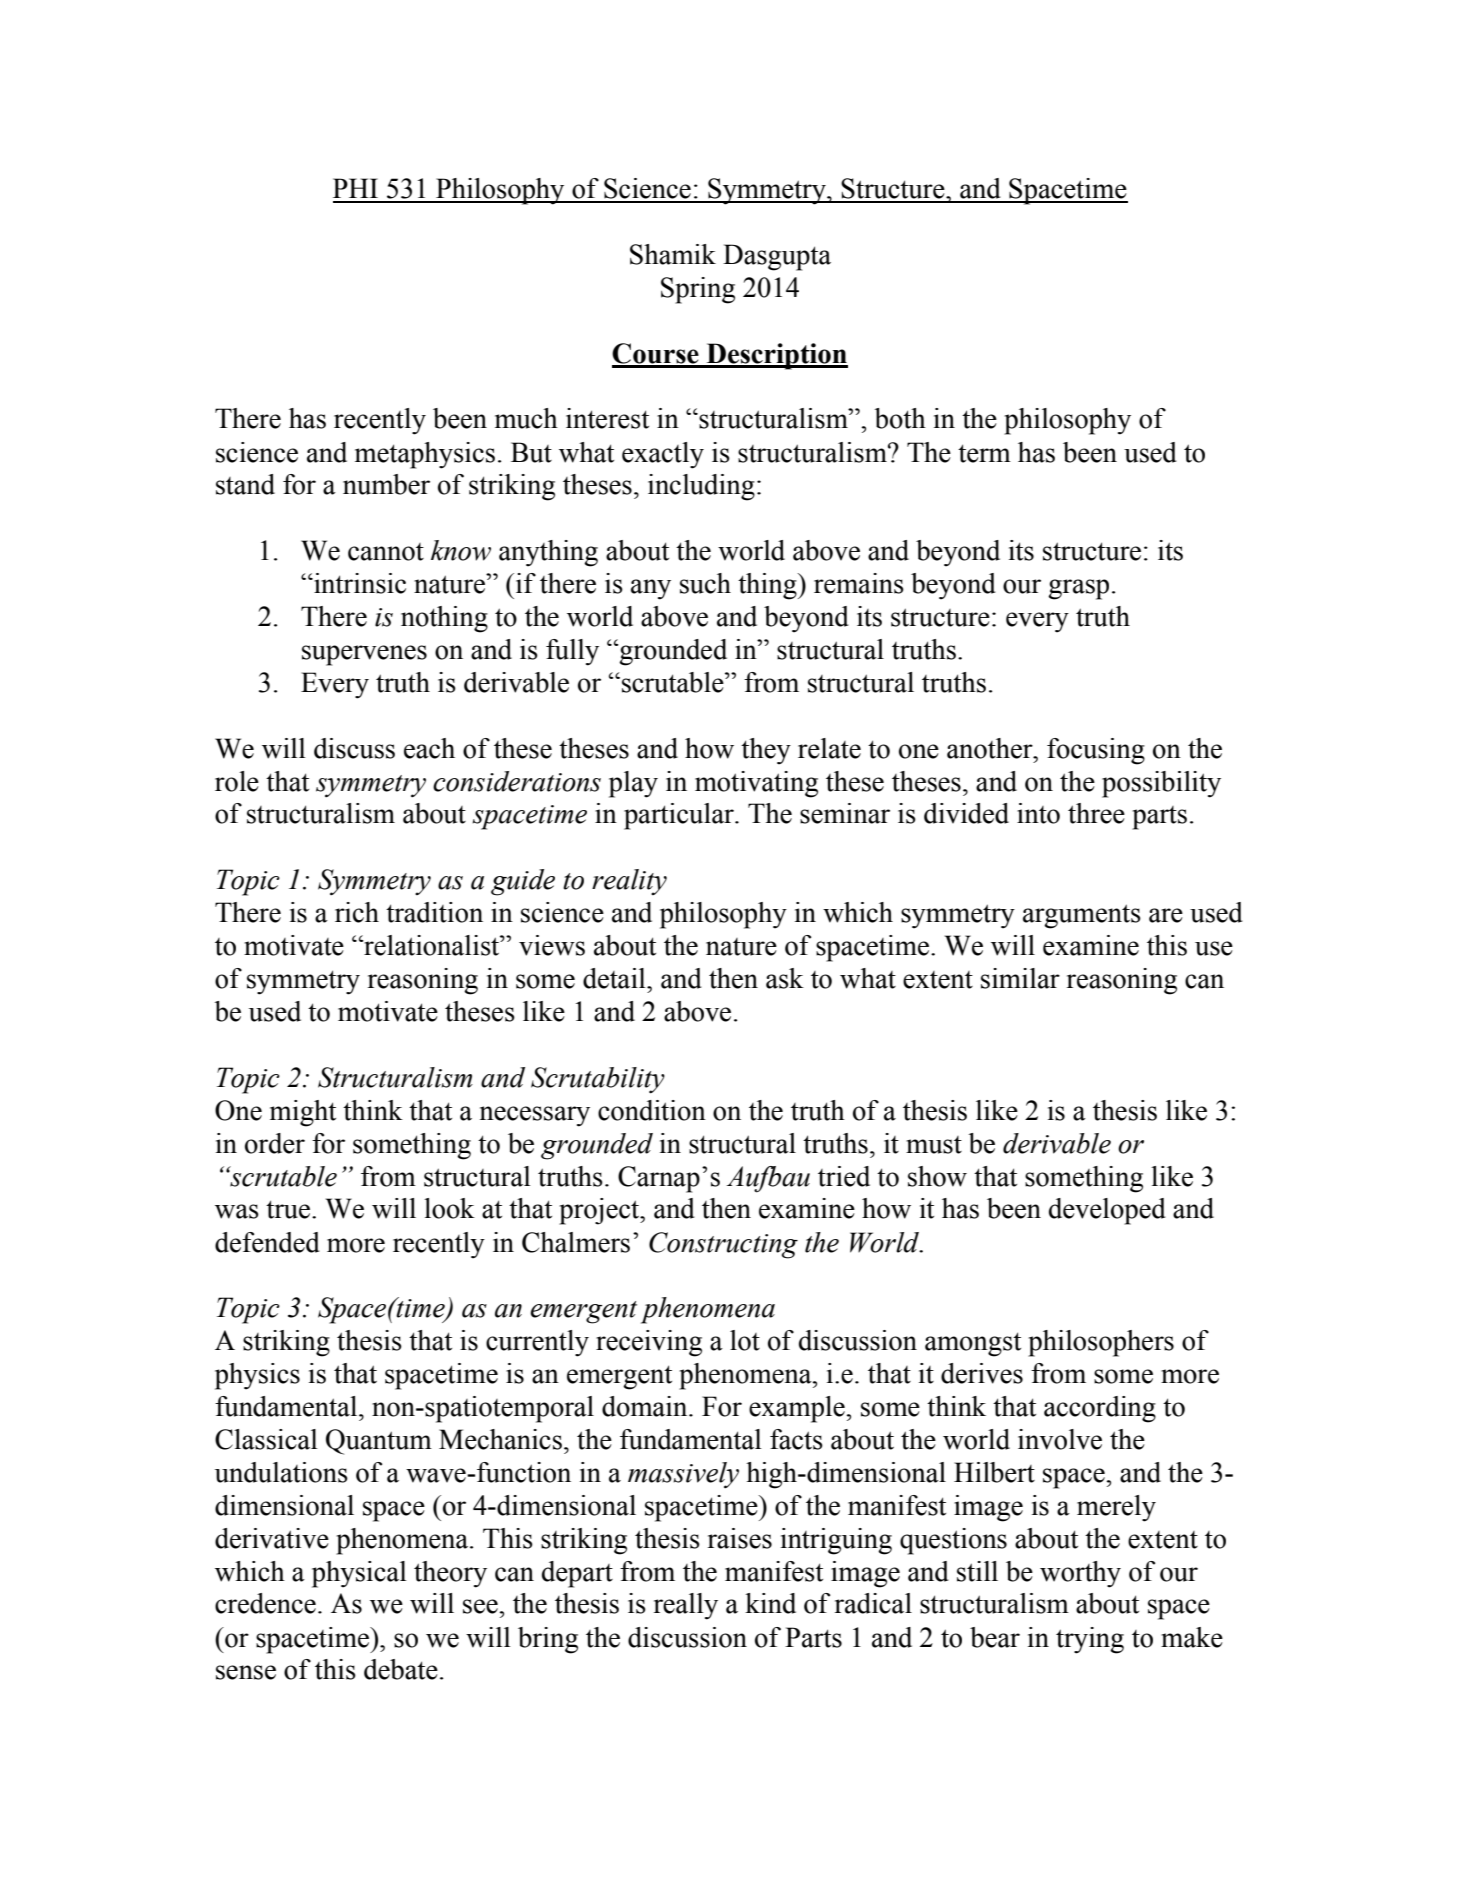  What do you see at coordinates (1107, 1211) in the document?
I see `developed` at bounding box center [1107, 1211].
